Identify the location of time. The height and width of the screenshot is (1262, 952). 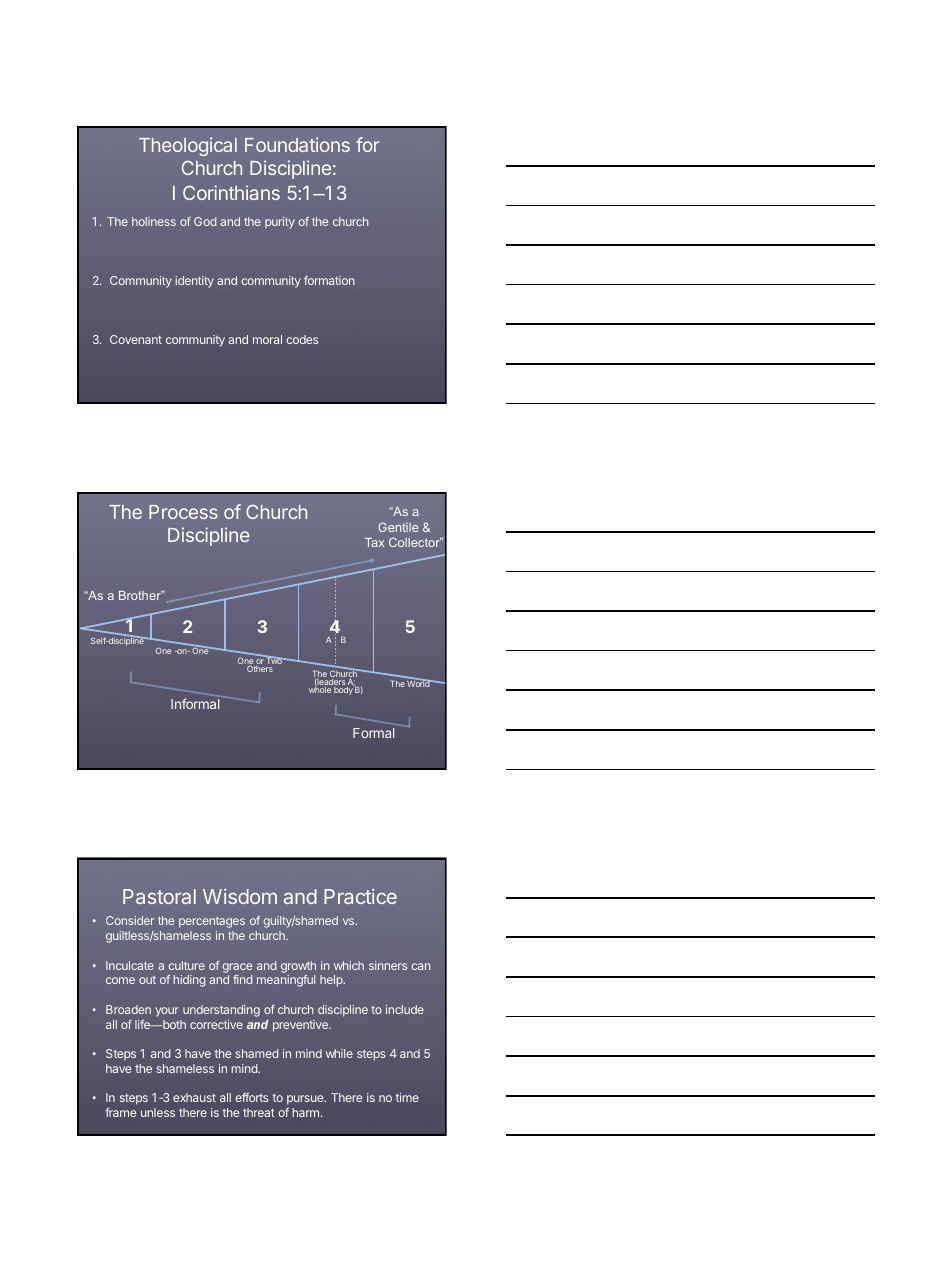
(407, 1097).
